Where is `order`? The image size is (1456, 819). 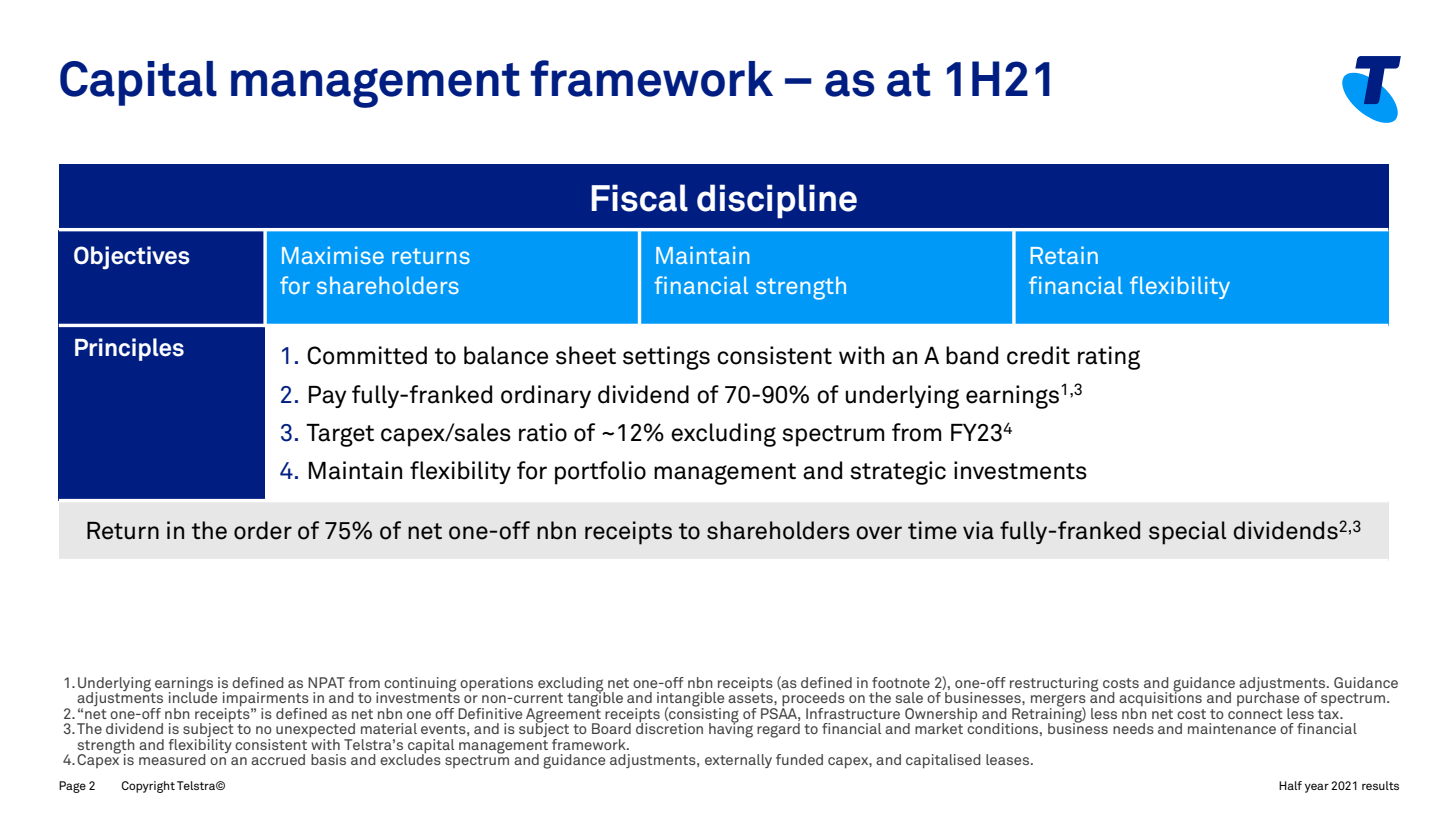
order is located at coordinates (263, 530).
